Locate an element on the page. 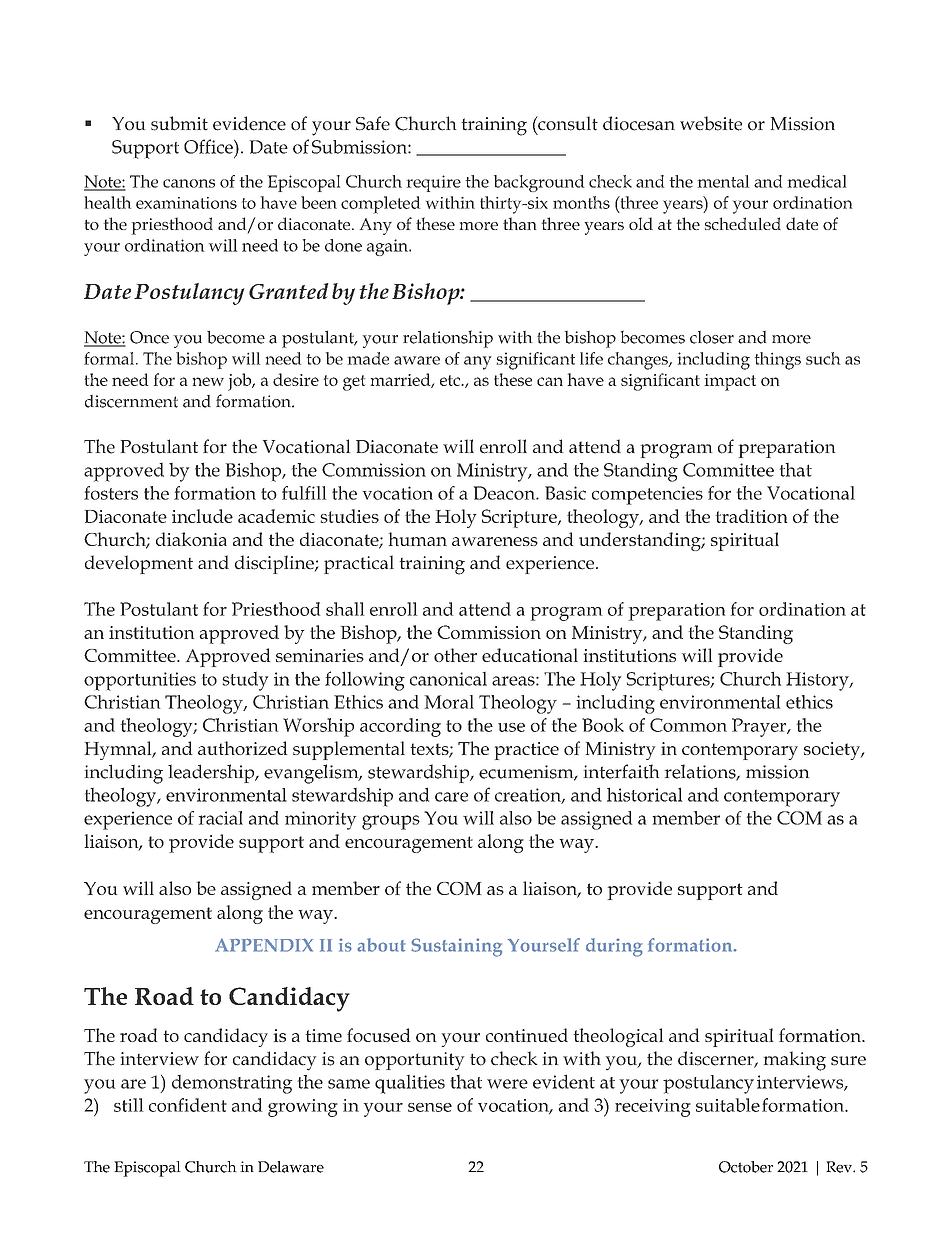  other is located at coordinates (455, 655).
